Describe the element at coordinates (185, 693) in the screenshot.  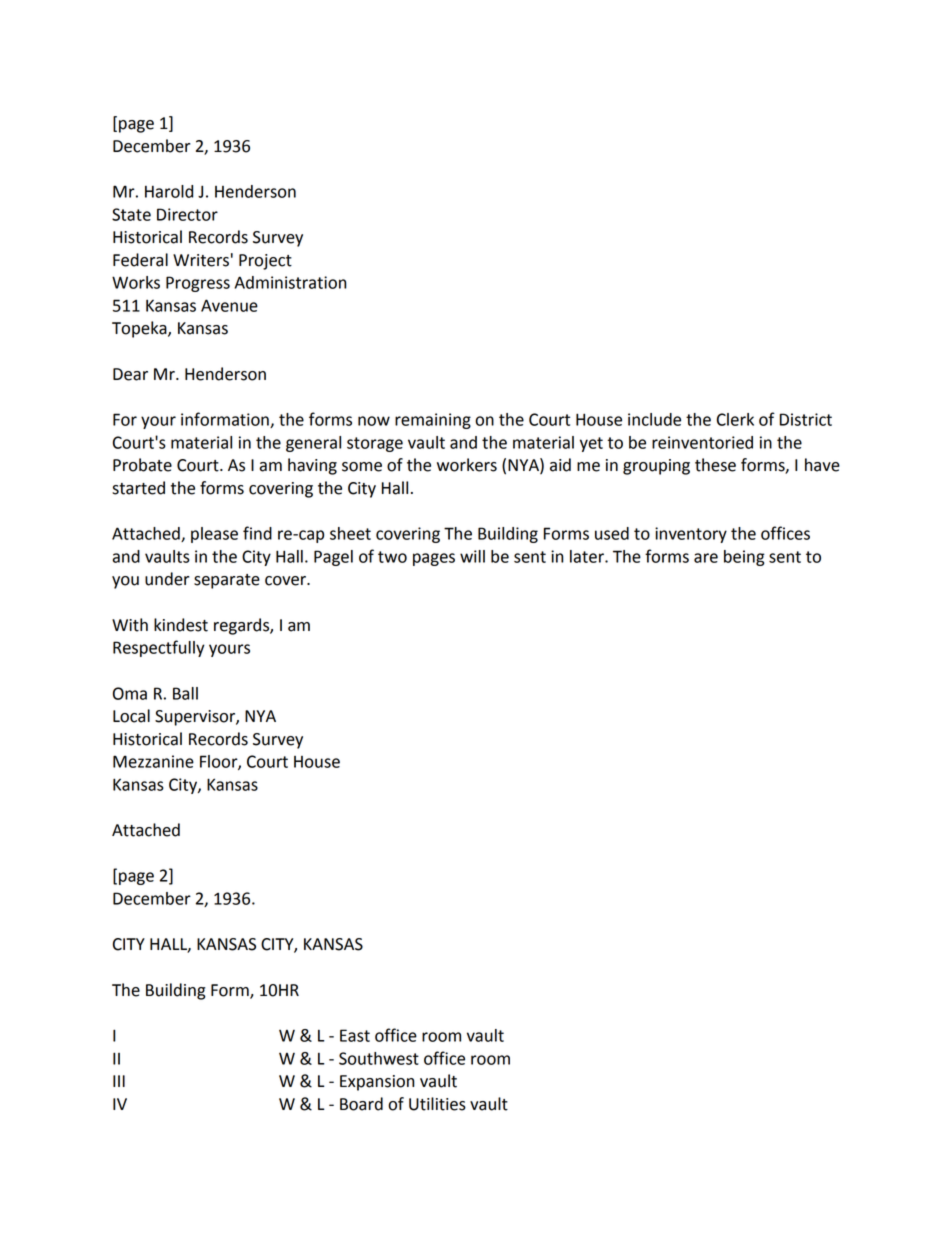
I see `Ball` at that location.
